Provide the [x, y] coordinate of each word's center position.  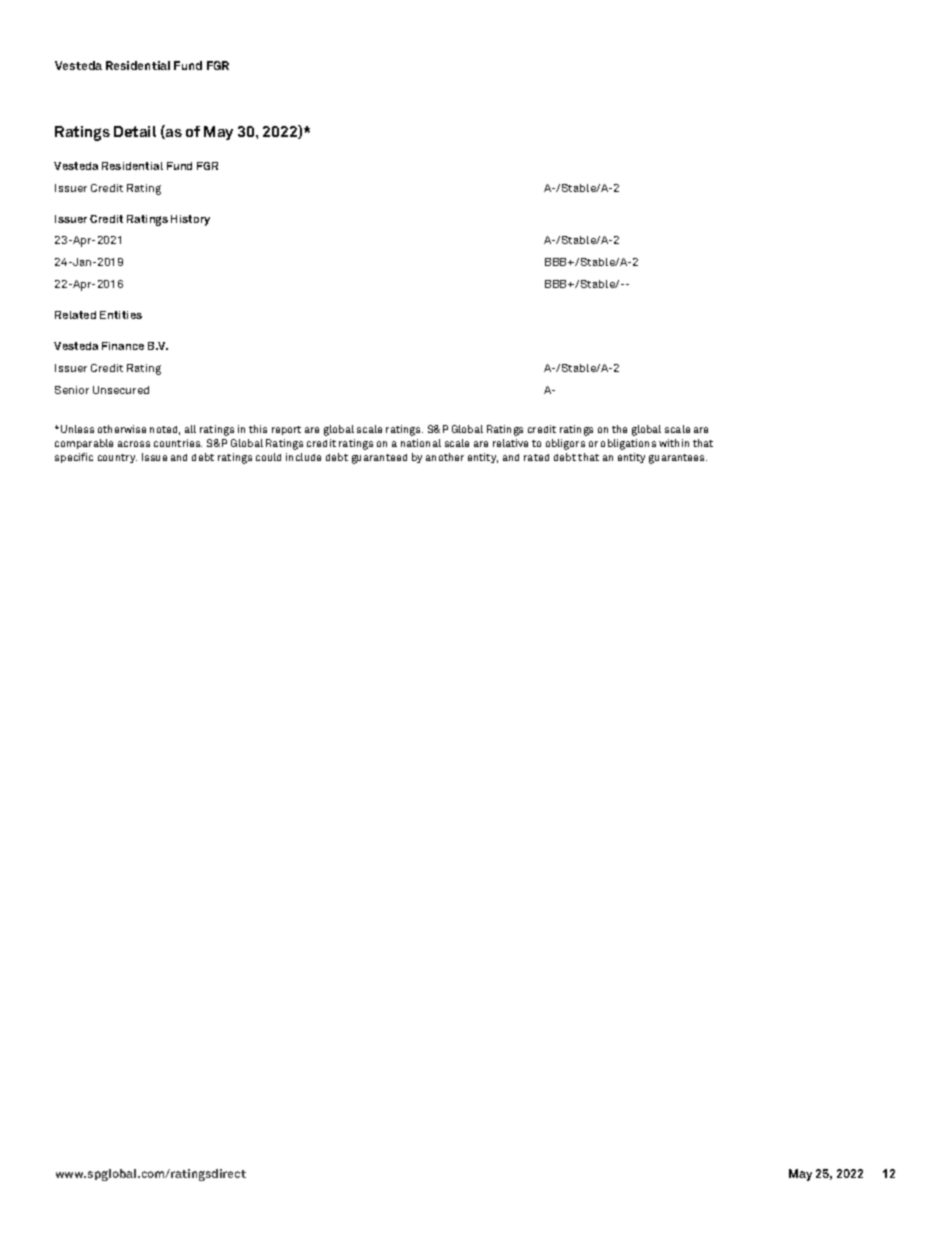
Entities [121, 315]
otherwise [122, 429]
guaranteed [379, 459]
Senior [72, 390]
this [258, 429]
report [286, 430]
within [674, 443]
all [190, 429]
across [134, 444]
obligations [628, 444]
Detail [135, 131]
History [190, 220]
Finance [123, 346]
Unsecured [121, 390]
